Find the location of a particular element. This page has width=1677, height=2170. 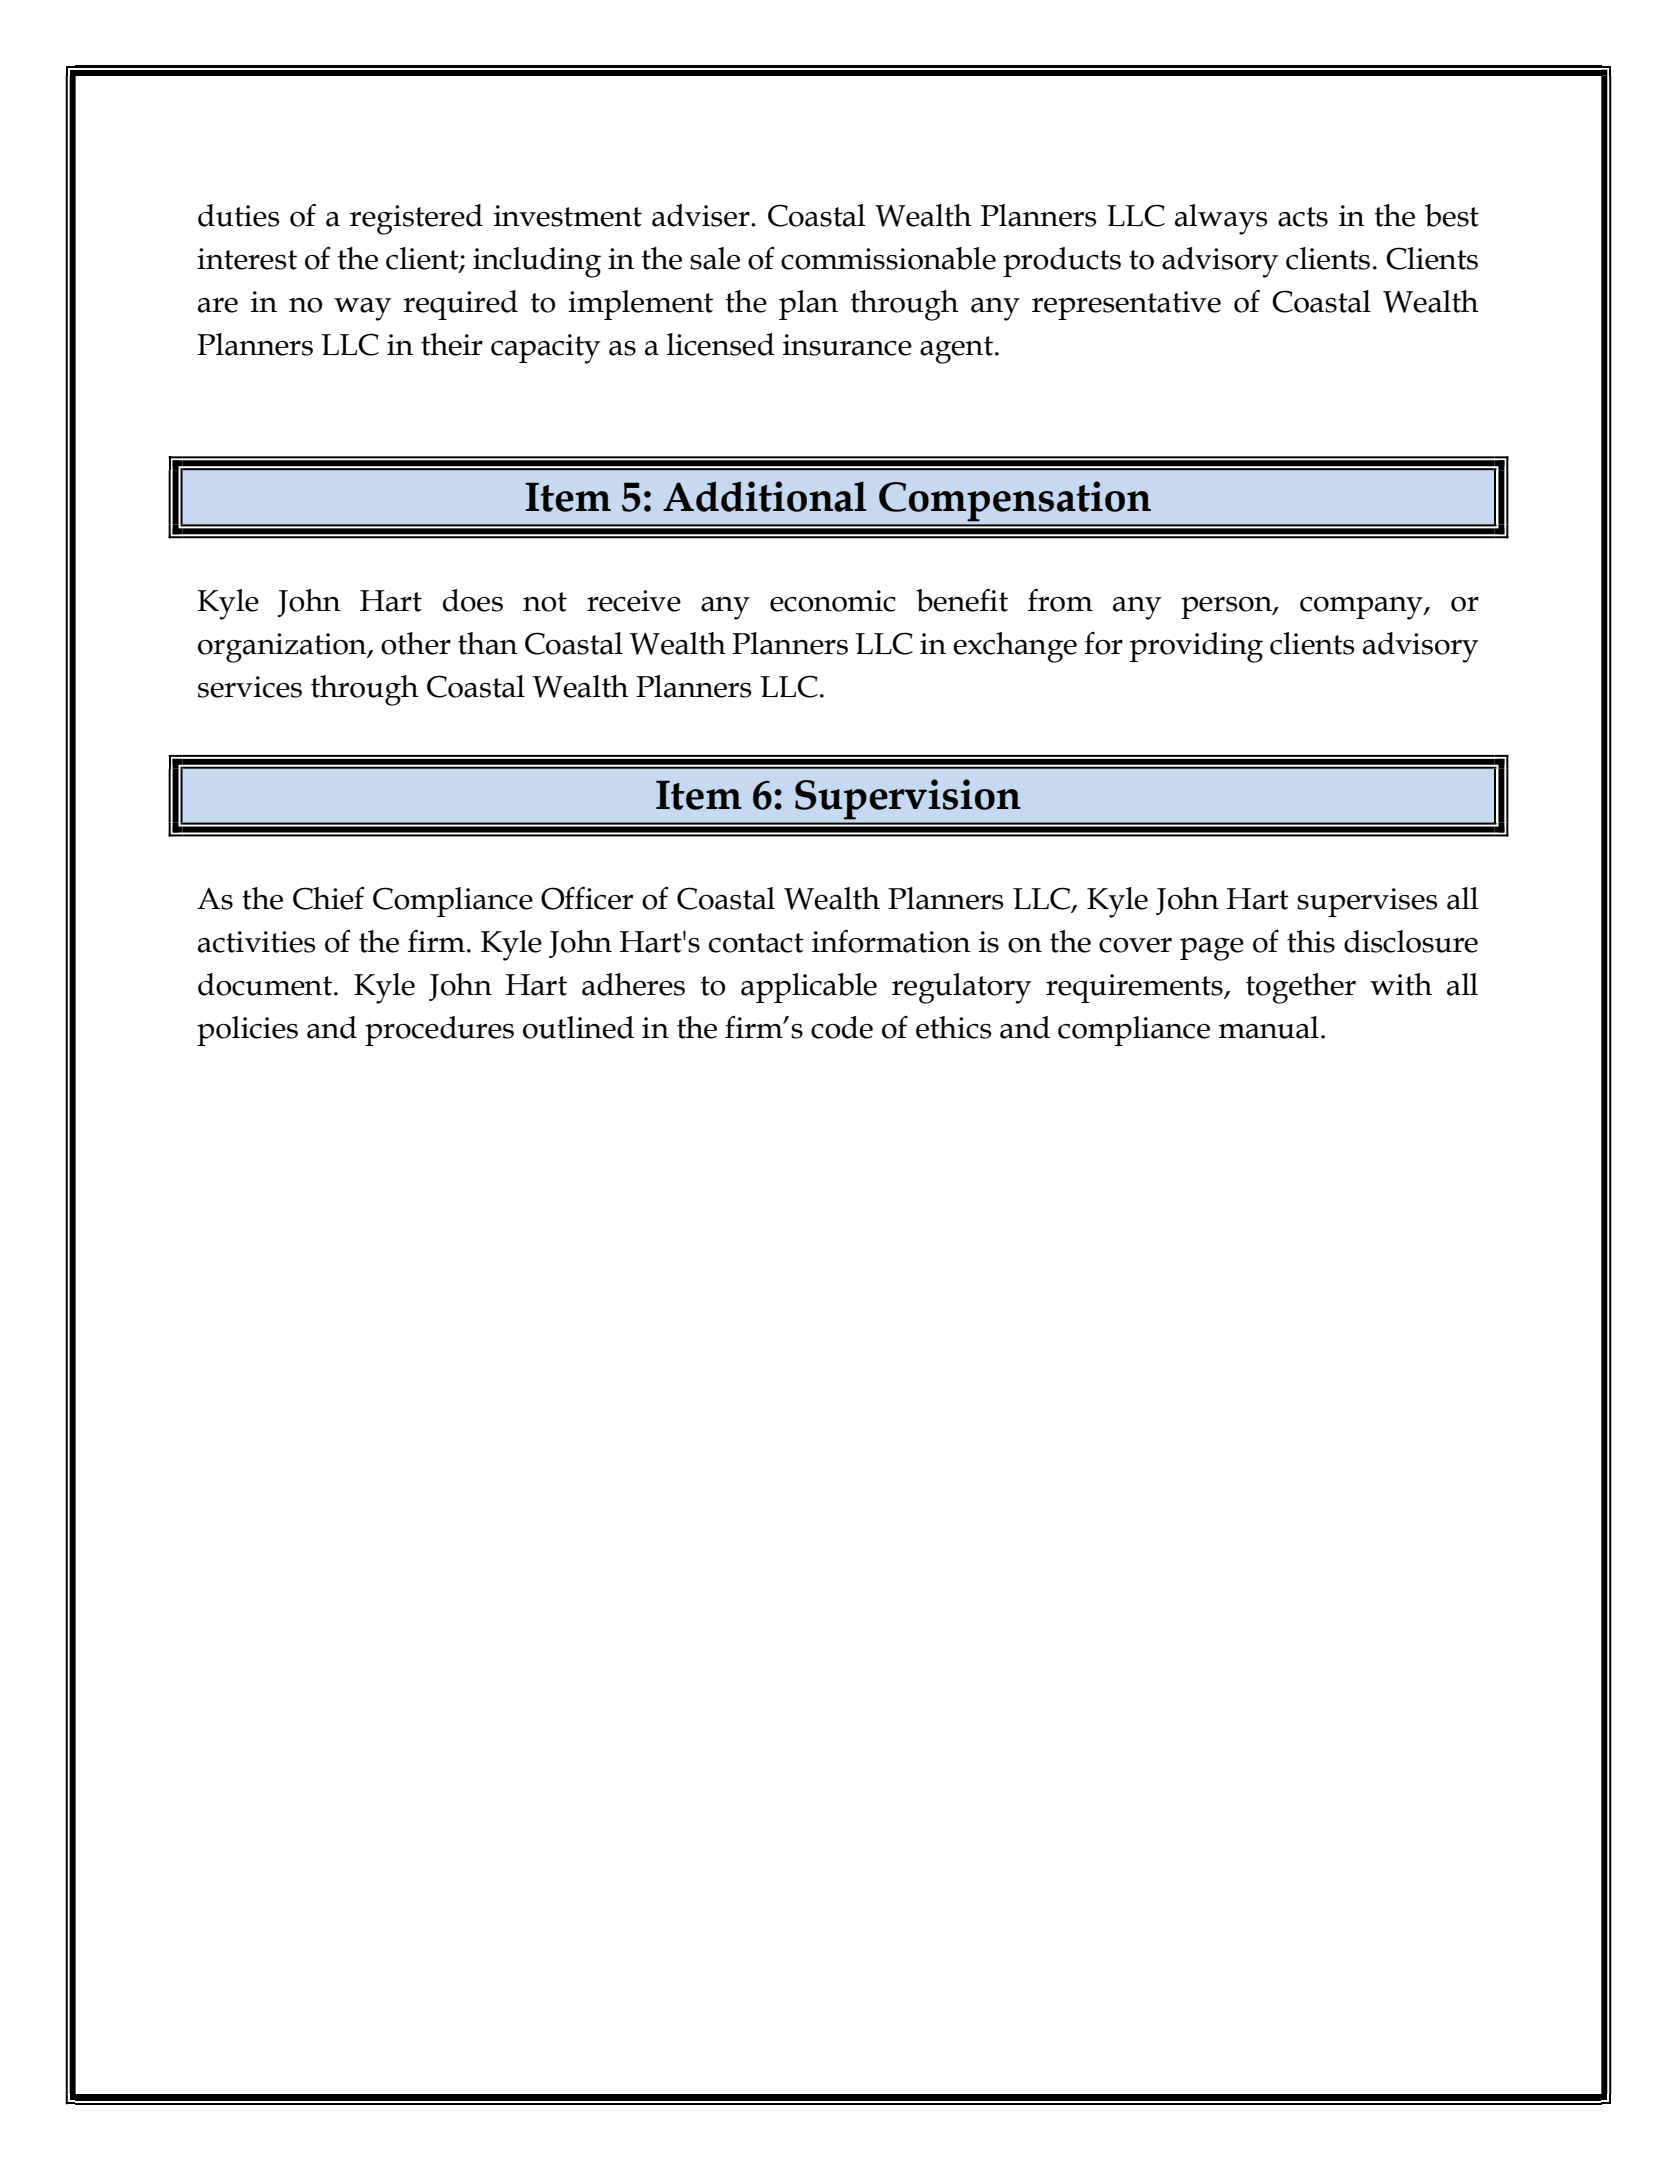

Supervision is located at coordinates (907, 799).
